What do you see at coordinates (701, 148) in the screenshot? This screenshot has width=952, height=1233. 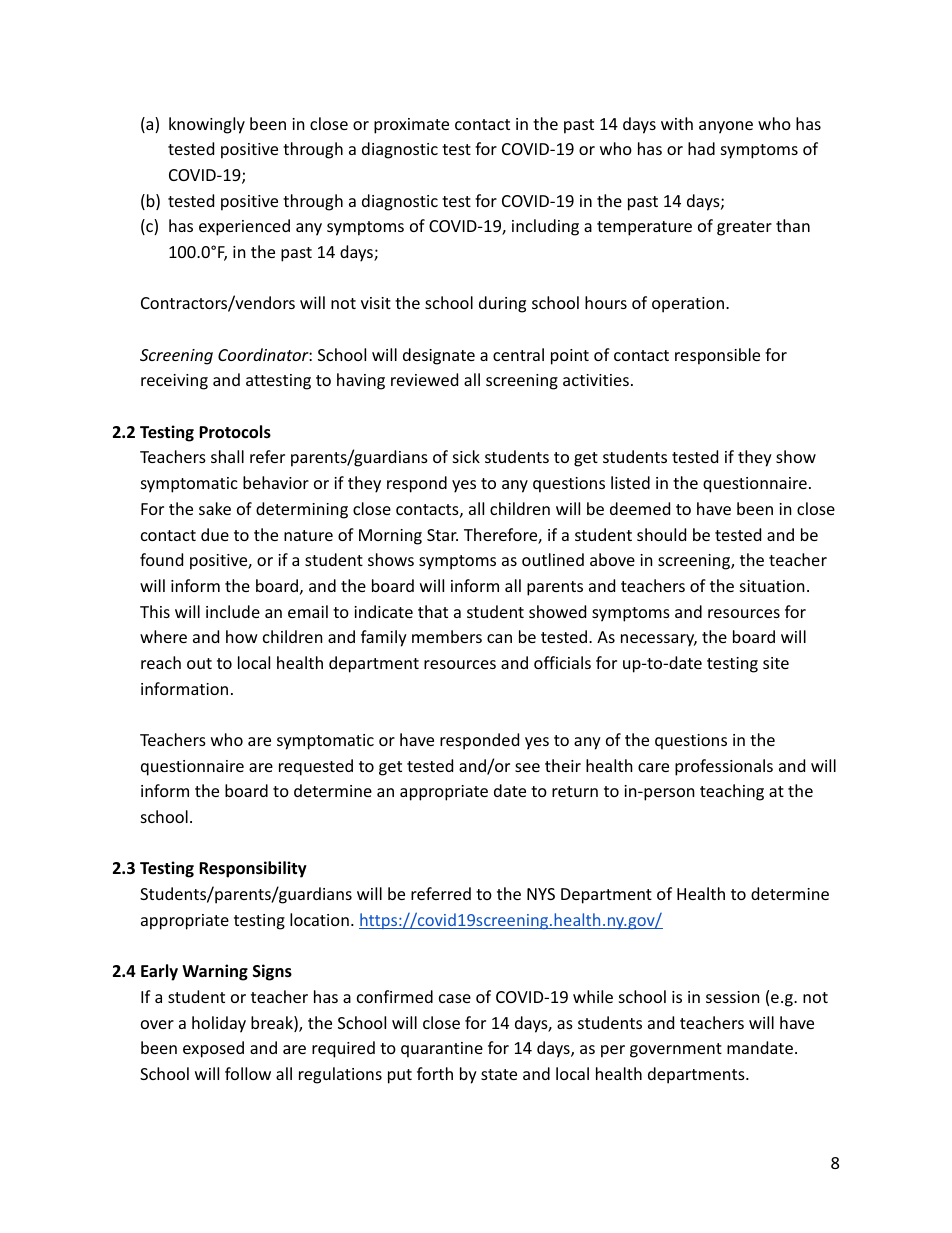 I see `had` at bounding box center [701, 148].
